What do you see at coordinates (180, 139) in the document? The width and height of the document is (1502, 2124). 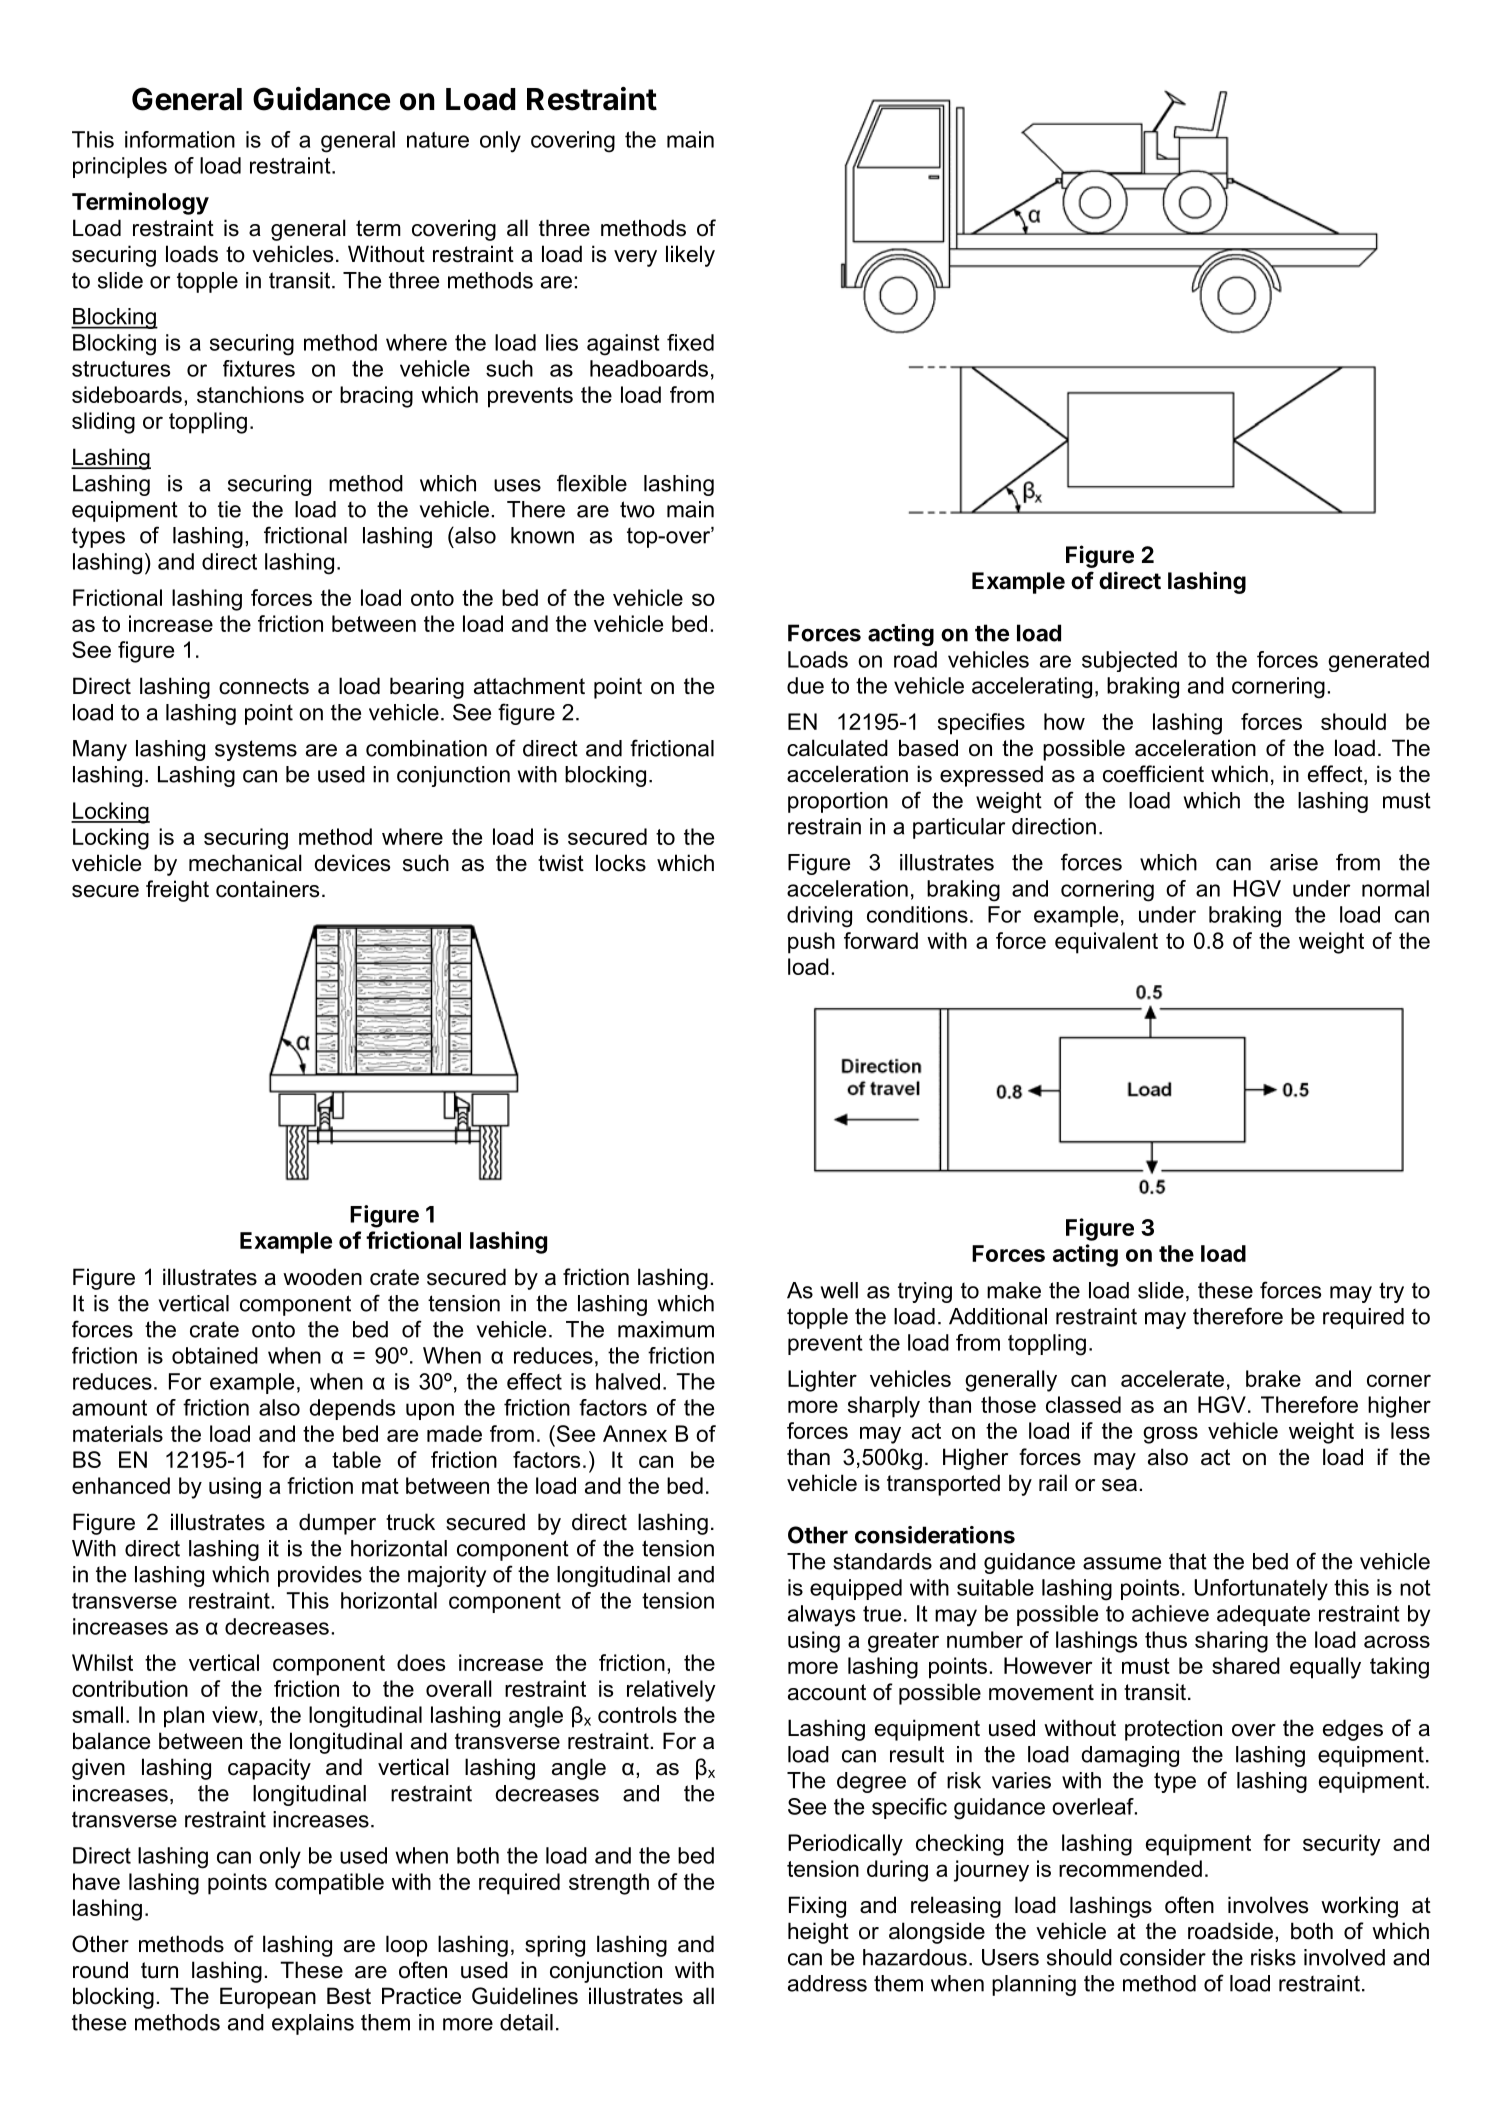 I see `information` at bounding box center [180, 139].
